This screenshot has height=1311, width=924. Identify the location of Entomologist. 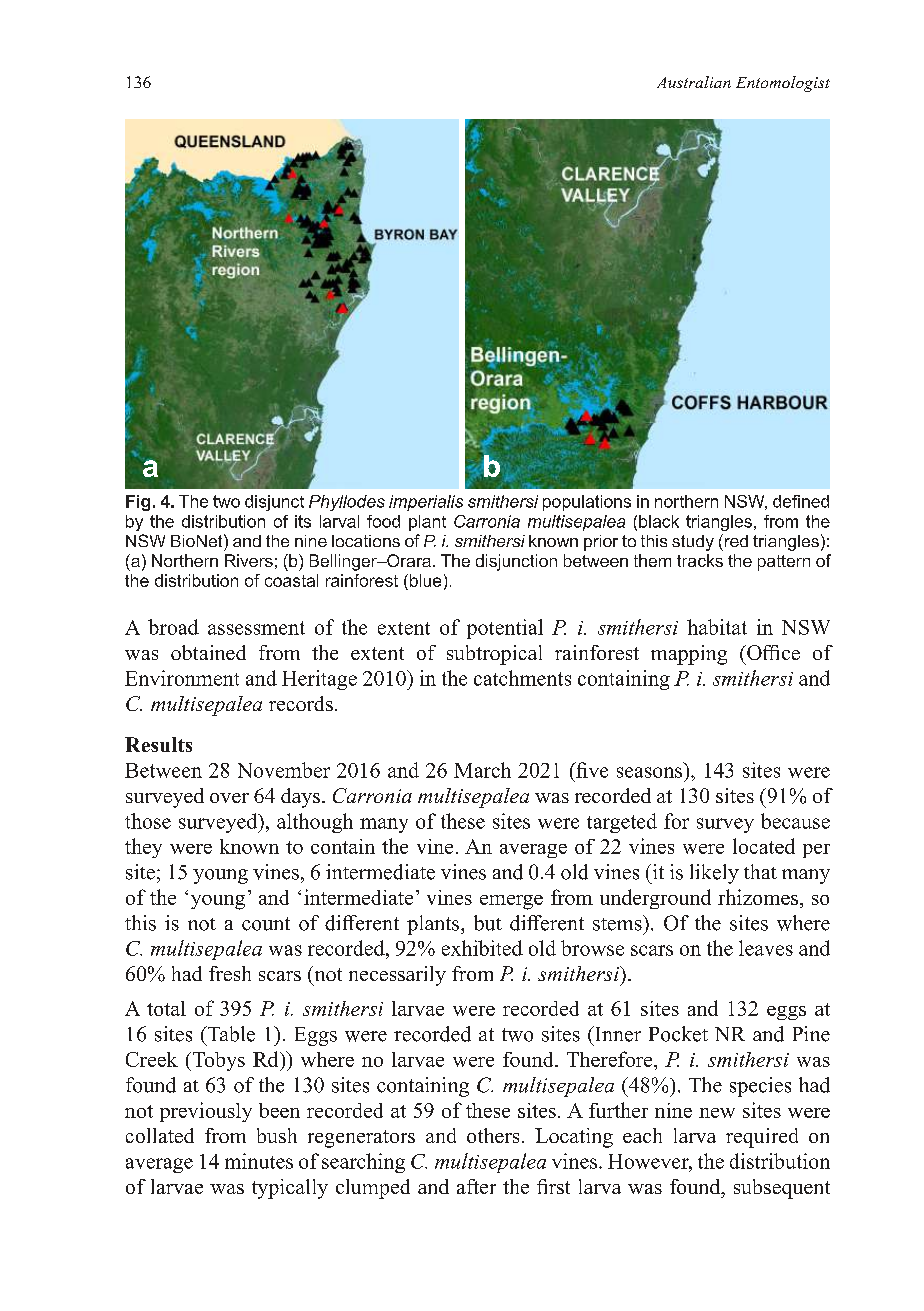
(783, 84).
